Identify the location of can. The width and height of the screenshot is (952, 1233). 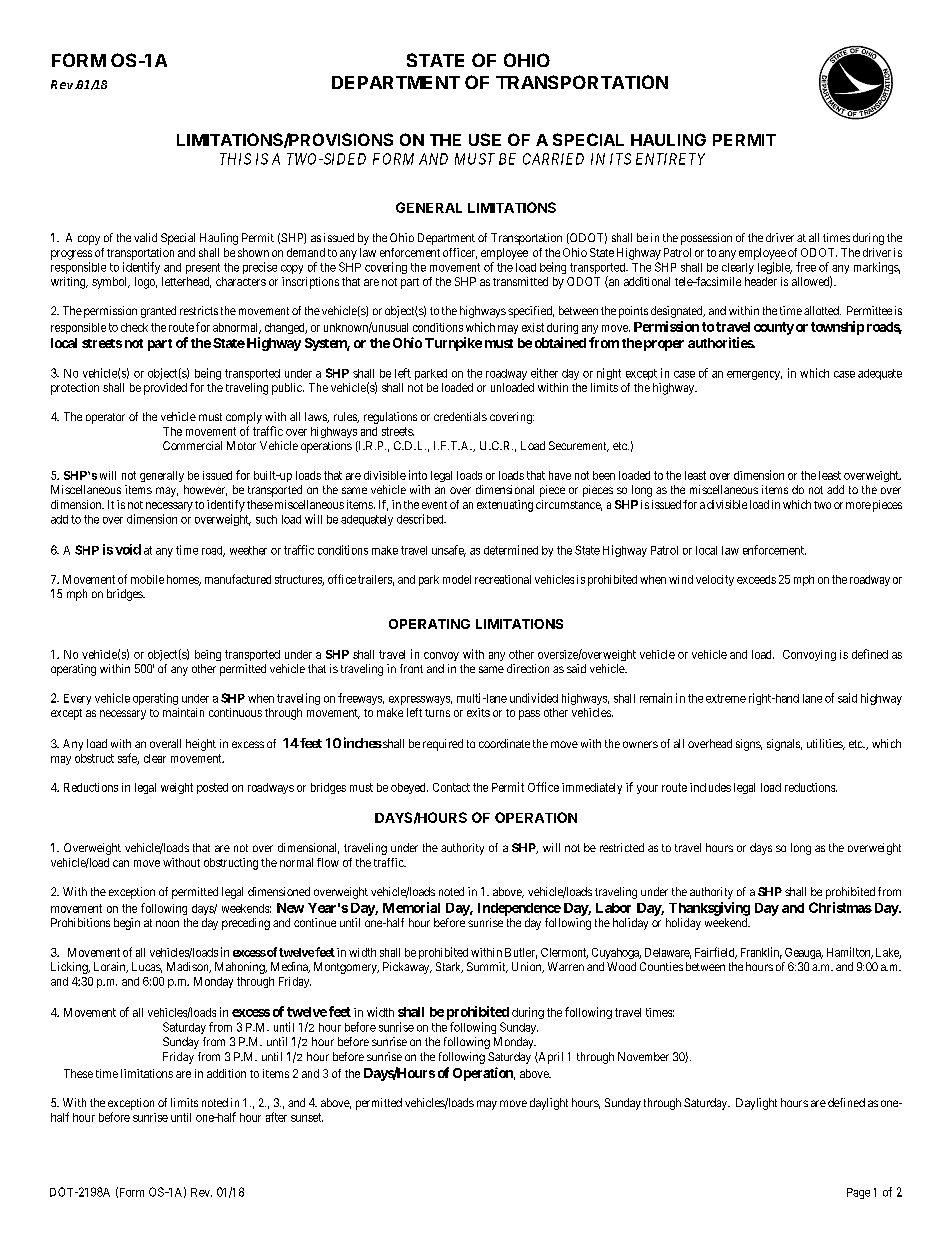
(121, 863).
